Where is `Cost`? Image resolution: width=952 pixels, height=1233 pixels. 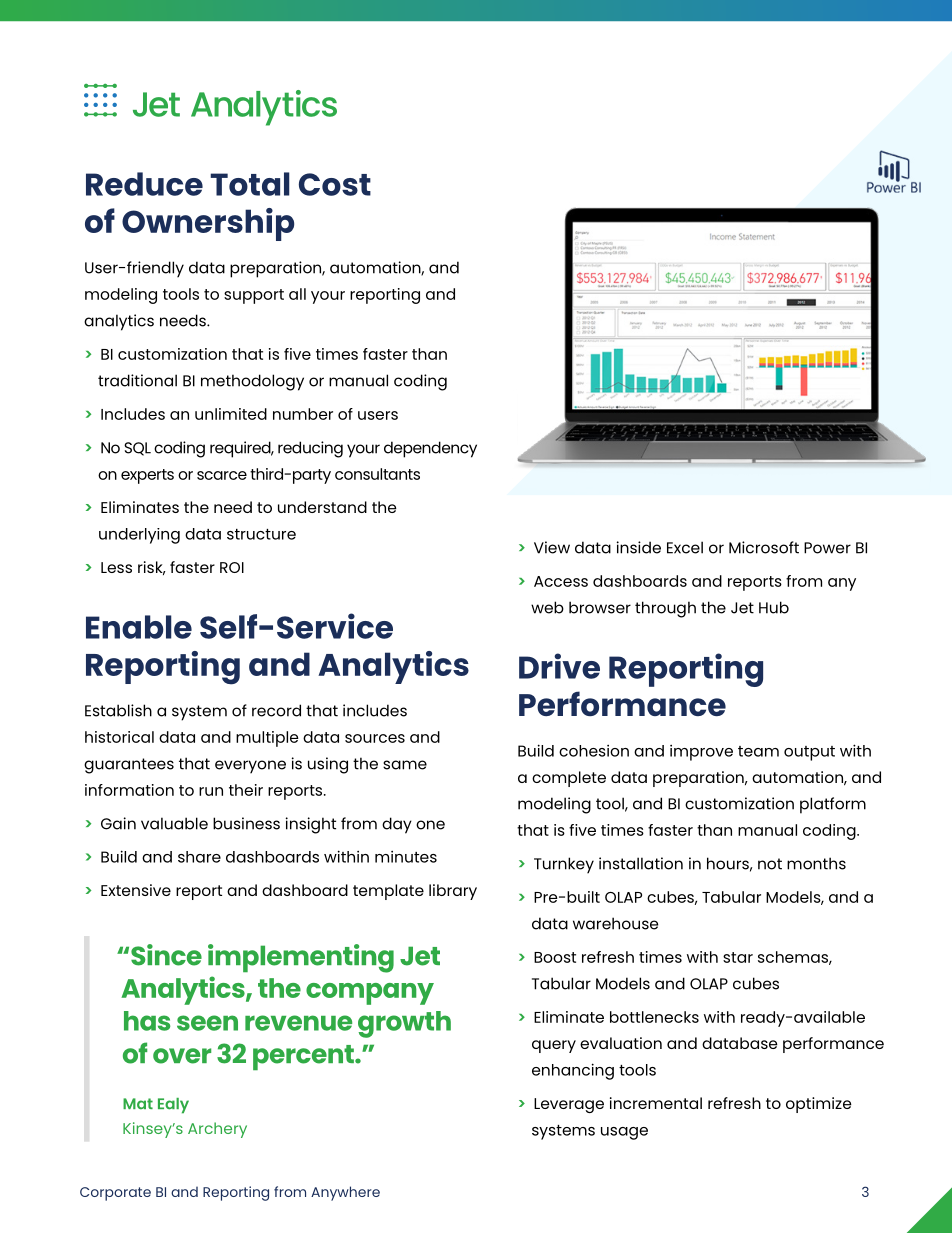 Cost is located at coordinates (335, 184).
